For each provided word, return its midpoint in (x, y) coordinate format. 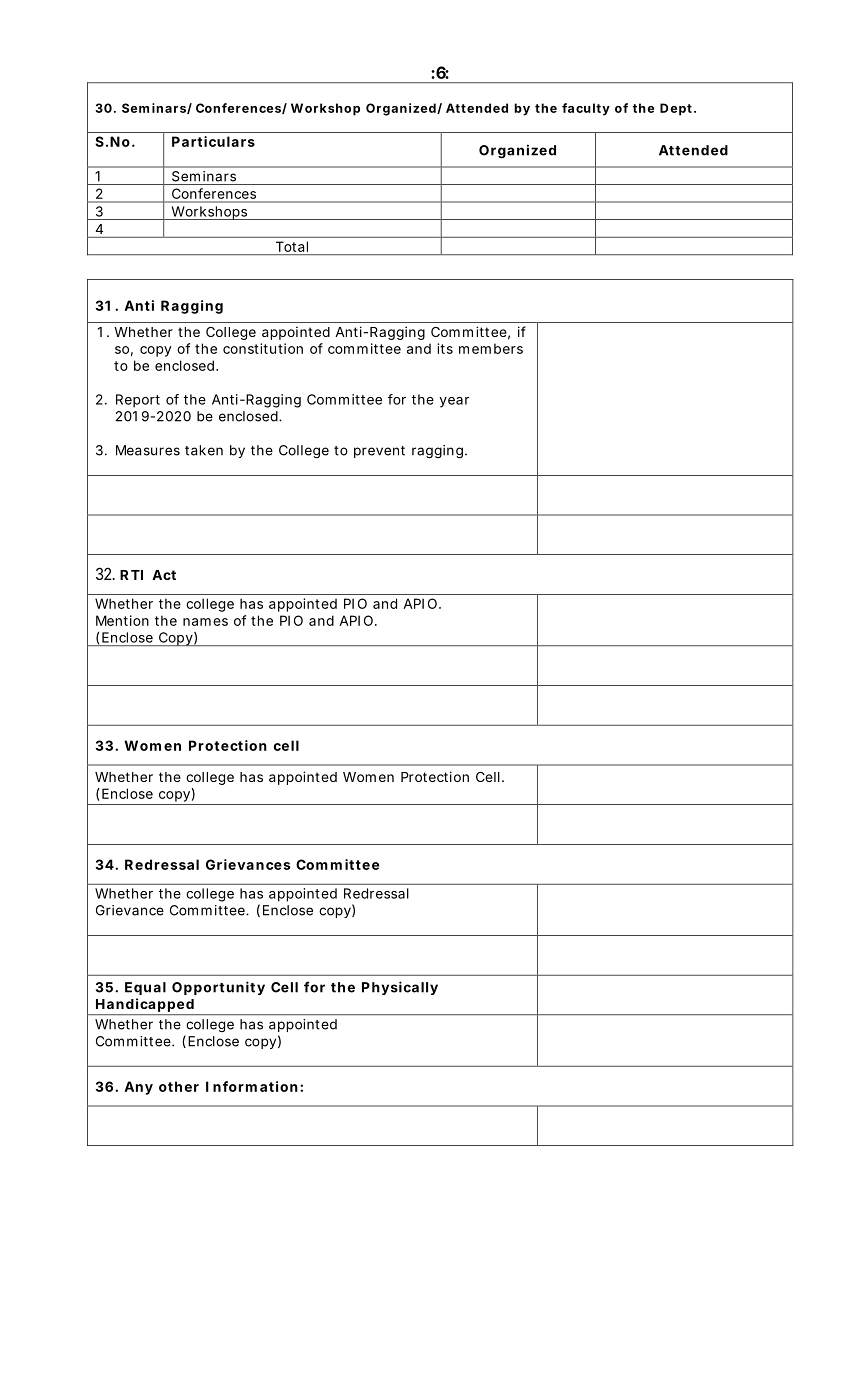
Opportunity (218, 988)
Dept (677, 109)
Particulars (213, 141)
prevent (379, 452)
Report (138, 401)
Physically (400, 988)
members (491, 348)
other (179, 1086)
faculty (586, 109)
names (205, 622)
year (454, 402)
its (445, 348)
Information (252, 1086)
